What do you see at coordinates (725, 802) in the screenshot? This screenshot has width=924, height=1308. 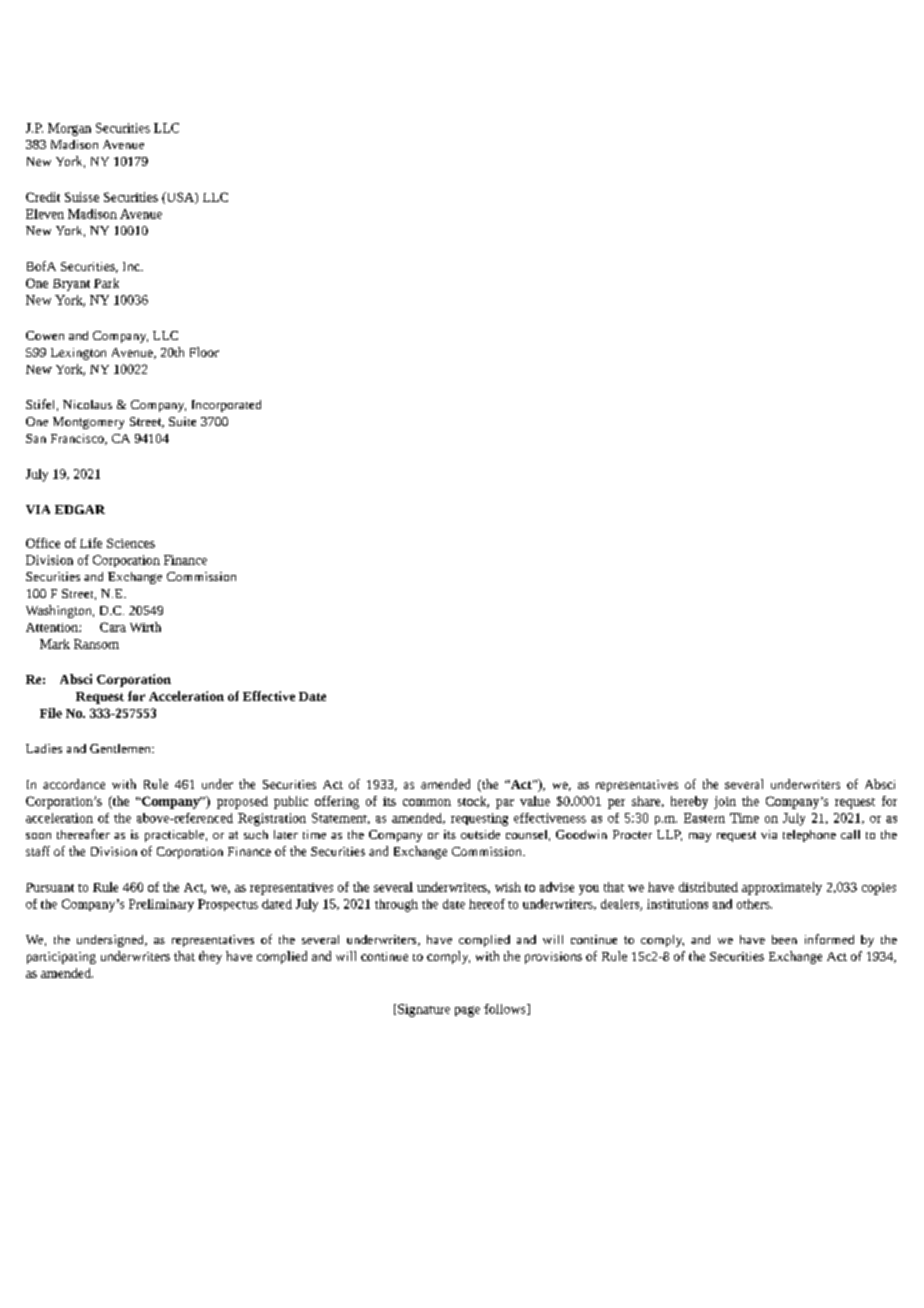 I see `join` at bounding box center [725, 802].
